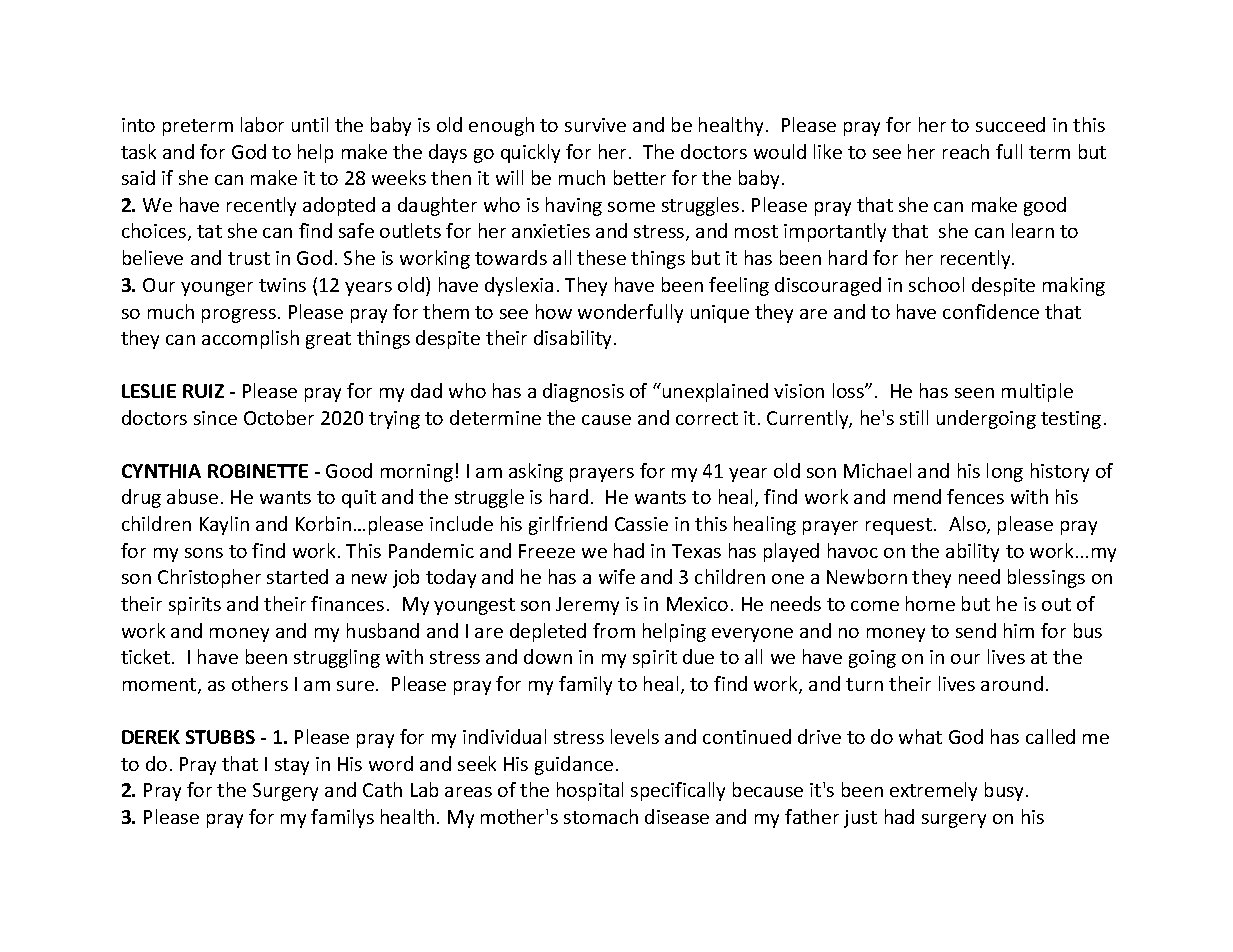  What do you see at coordinates (595, 125) in the image?
I see `survive` at bounding box center [595, 125].
